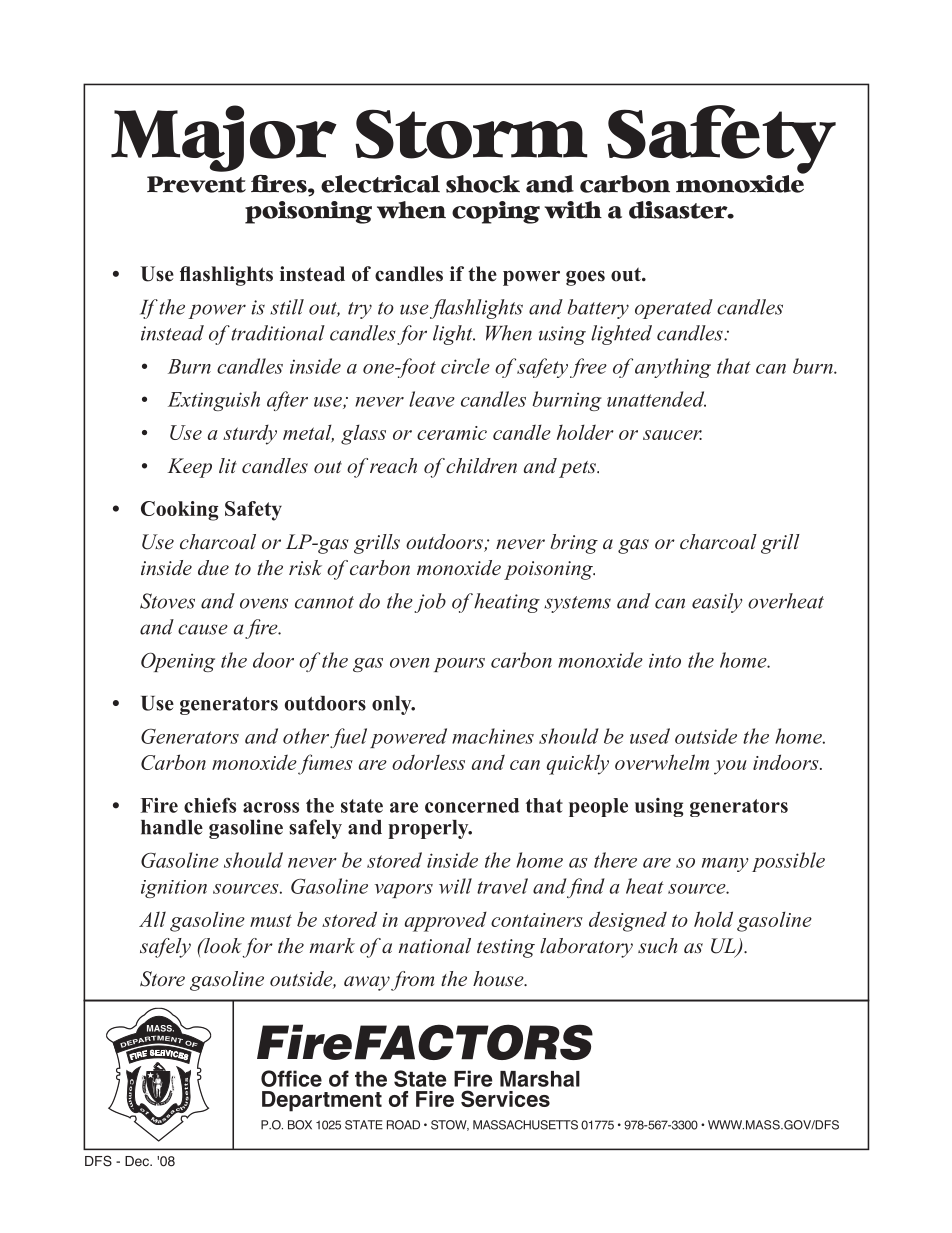  I want to click on leave, so click(432, 399).
